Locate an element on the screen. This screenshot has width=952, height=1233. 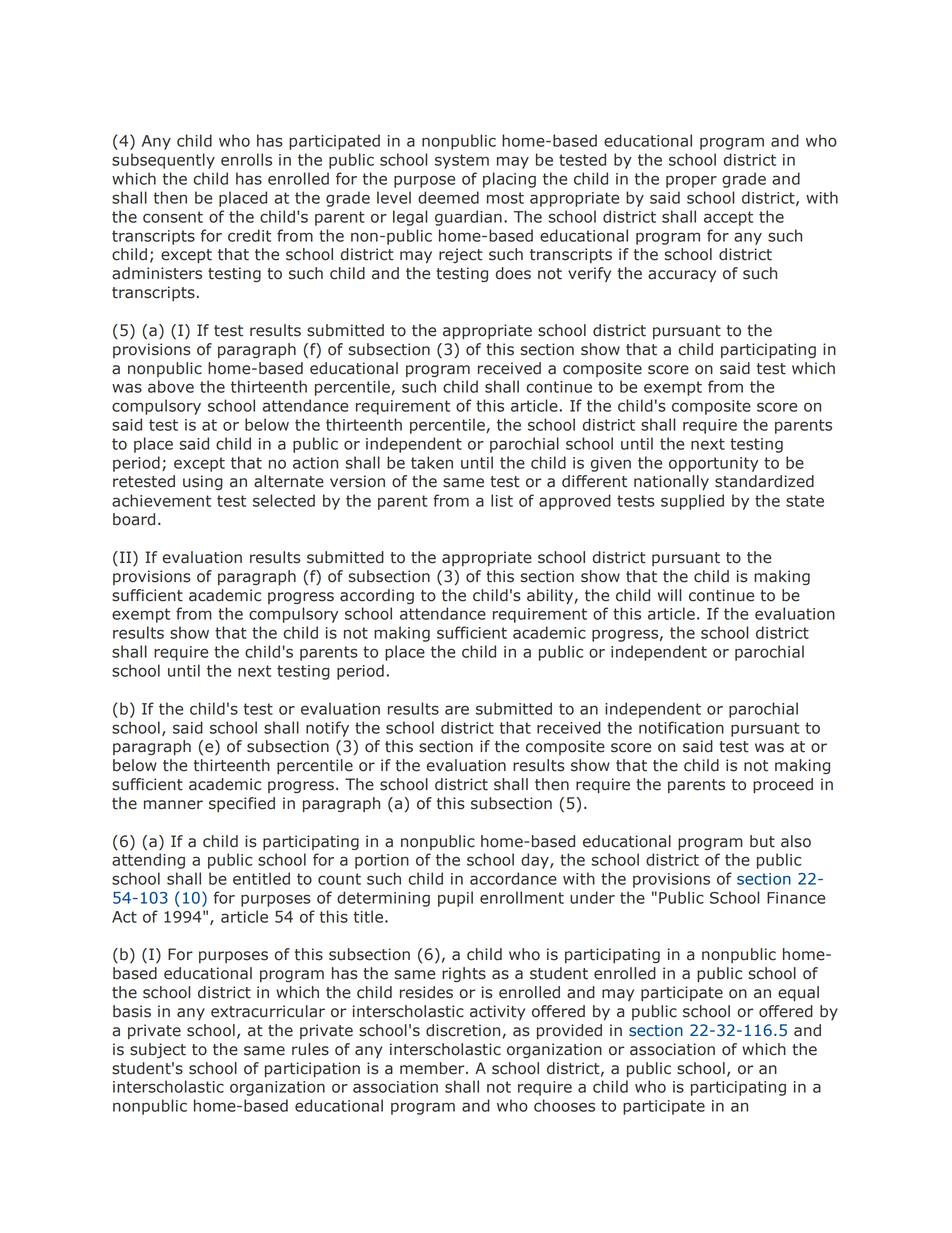
subject is located at coordinates (158, 1050).
